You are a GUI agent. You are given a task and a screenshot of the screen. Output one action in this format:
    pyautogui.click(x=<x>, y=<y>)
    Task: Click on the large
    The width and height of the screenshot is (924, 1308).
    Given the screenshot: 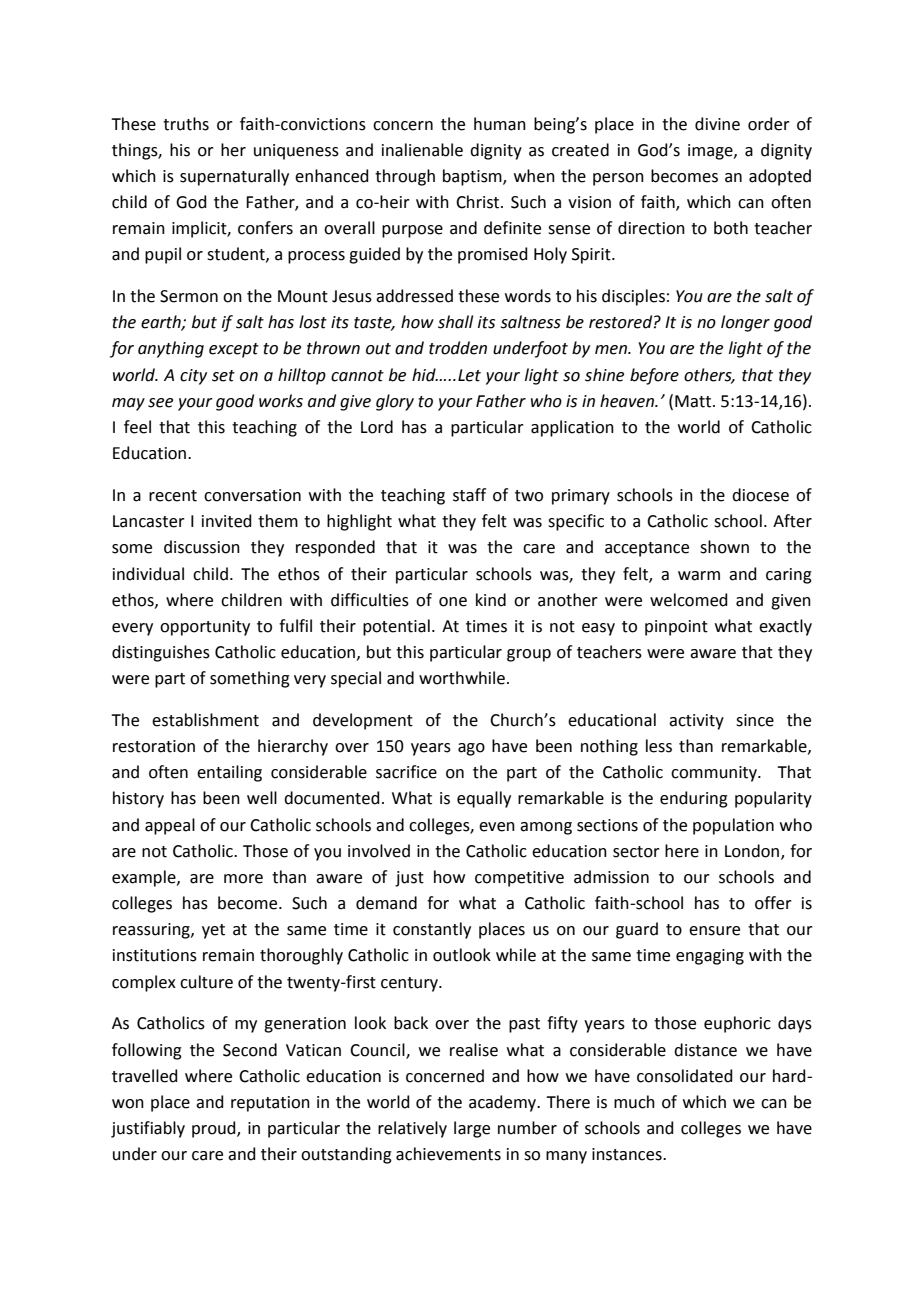 What is the action you would take?
    pyautogui.click(x=472, y=1129)
